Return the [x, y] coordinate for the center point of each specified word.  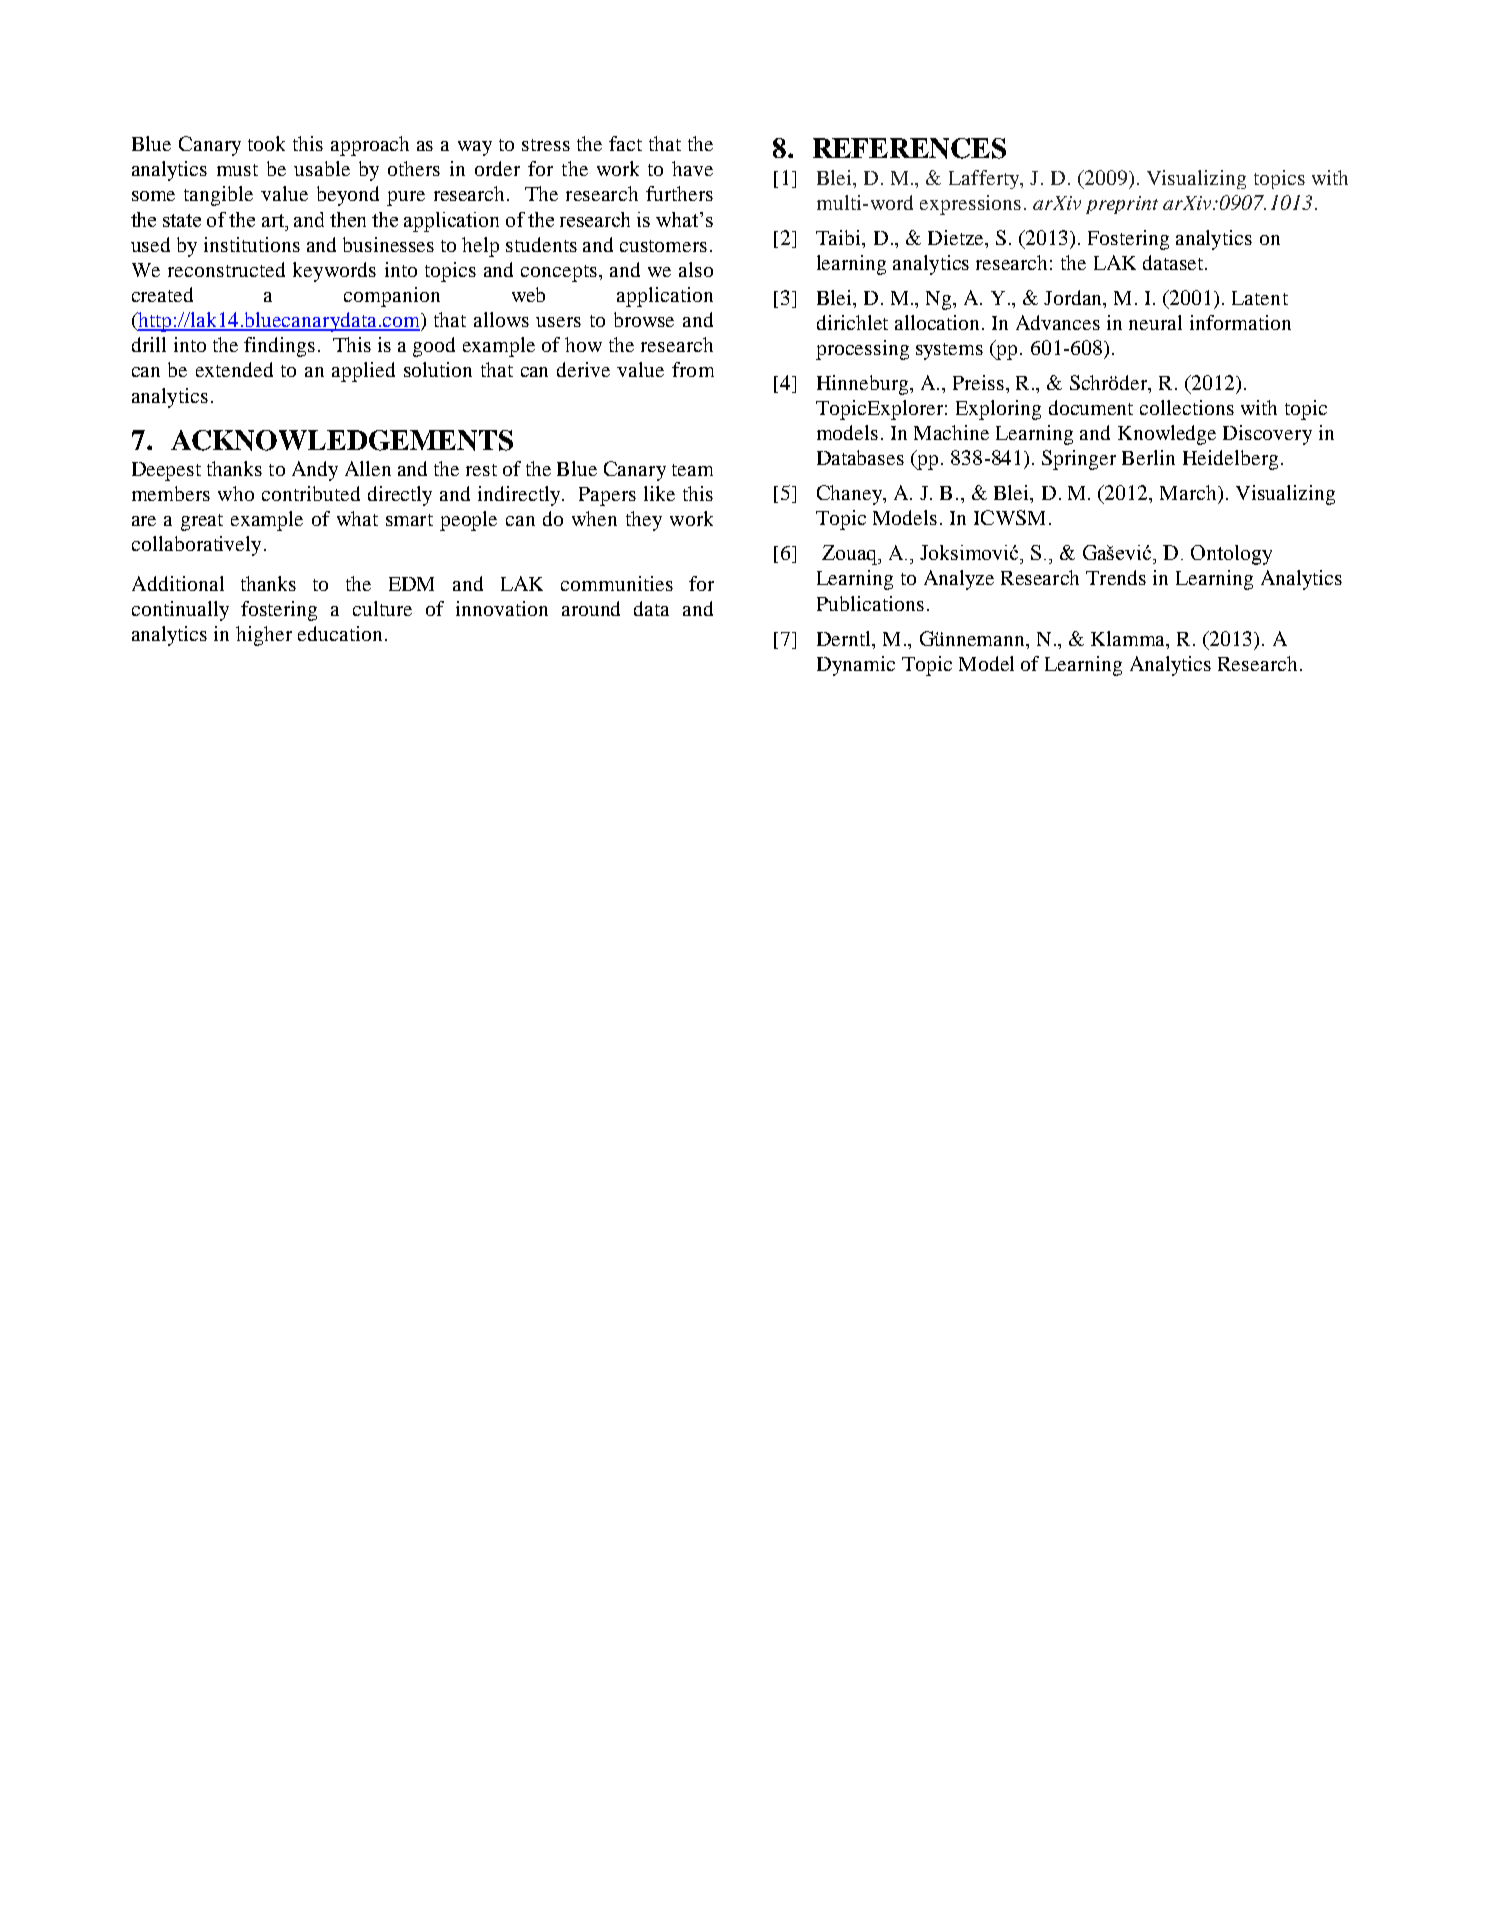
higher [264, 636]
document [1091, 407]
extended [234, 369]
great [202, 522]
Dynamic [856, 666]
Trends [1116, 577]
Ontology [1231, 555]
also [696, 269]
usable [322, 168]
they [644, 521]
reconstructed [226, 269]
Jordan [1074, 299]
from [693, 369]
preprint [1122, 205]
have [692, 168]
